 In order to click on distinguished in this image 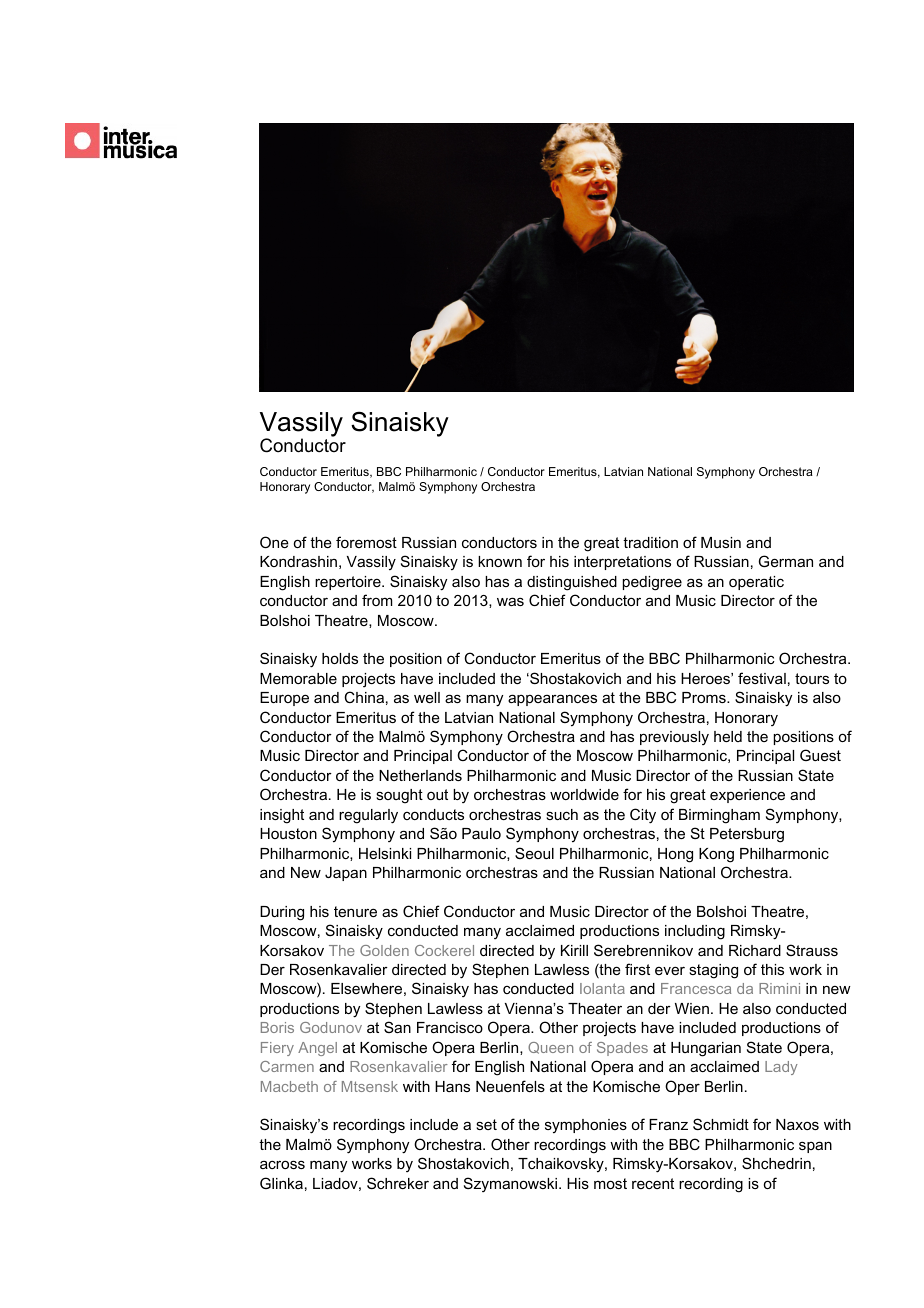, I will do `click(572, 583)`.
